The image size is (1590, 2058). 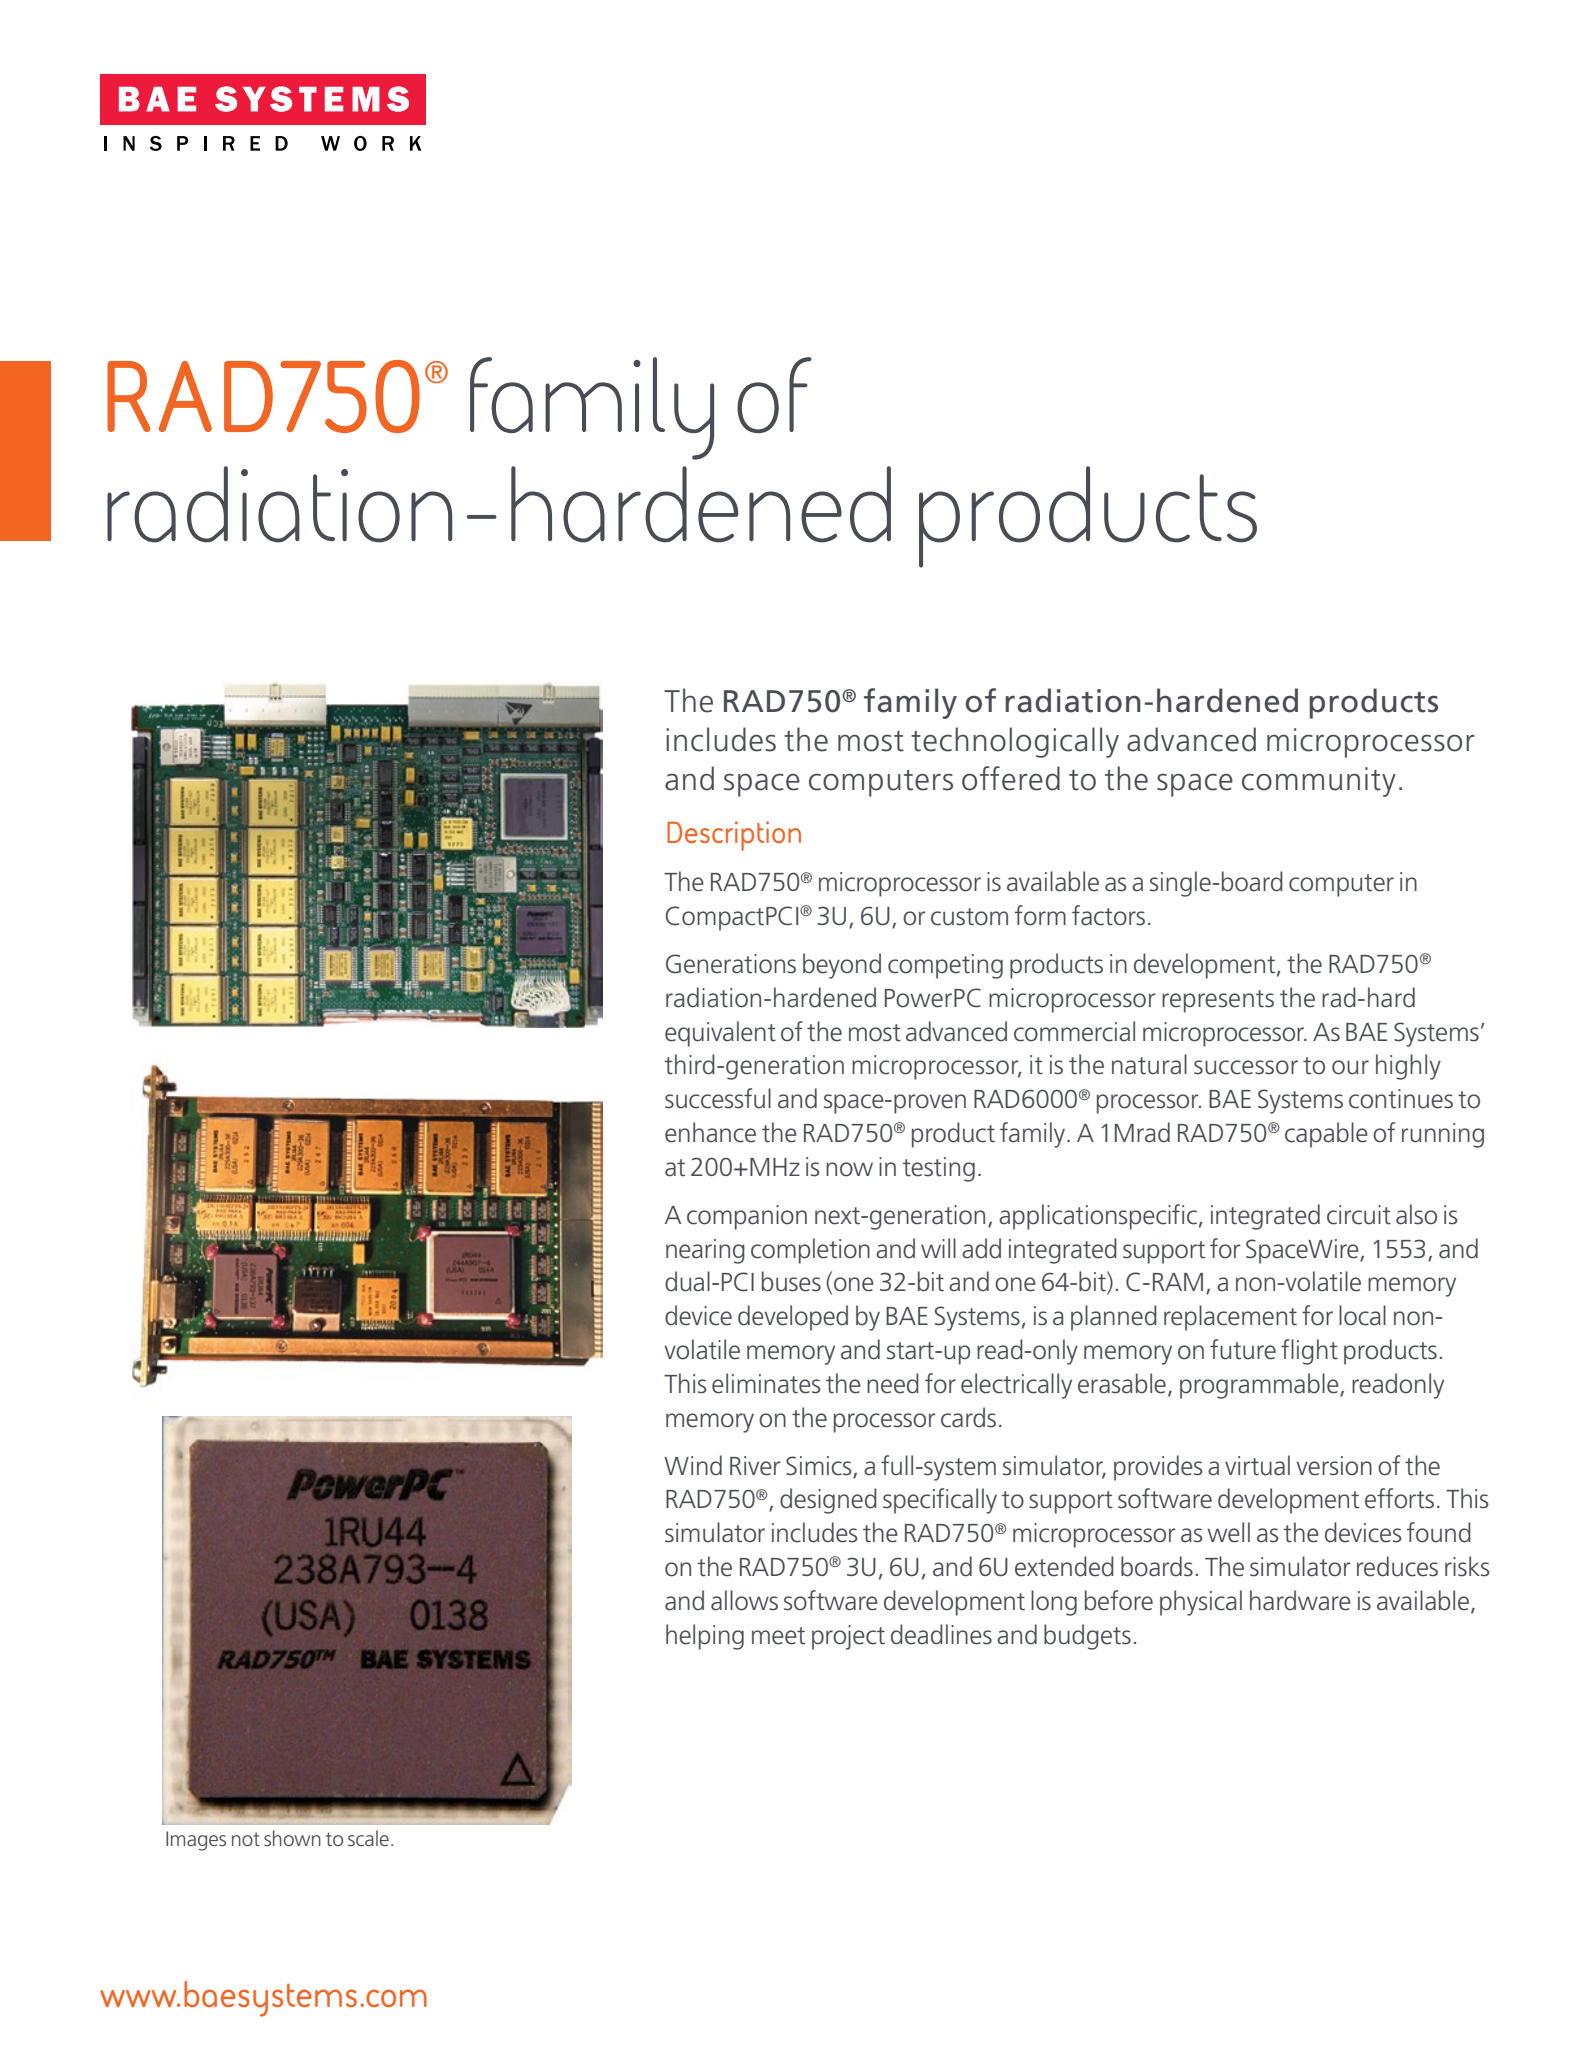 What do you see at coordinates (848, 1637) in the page?
I see `project` at bounding box center [848, 1637].
